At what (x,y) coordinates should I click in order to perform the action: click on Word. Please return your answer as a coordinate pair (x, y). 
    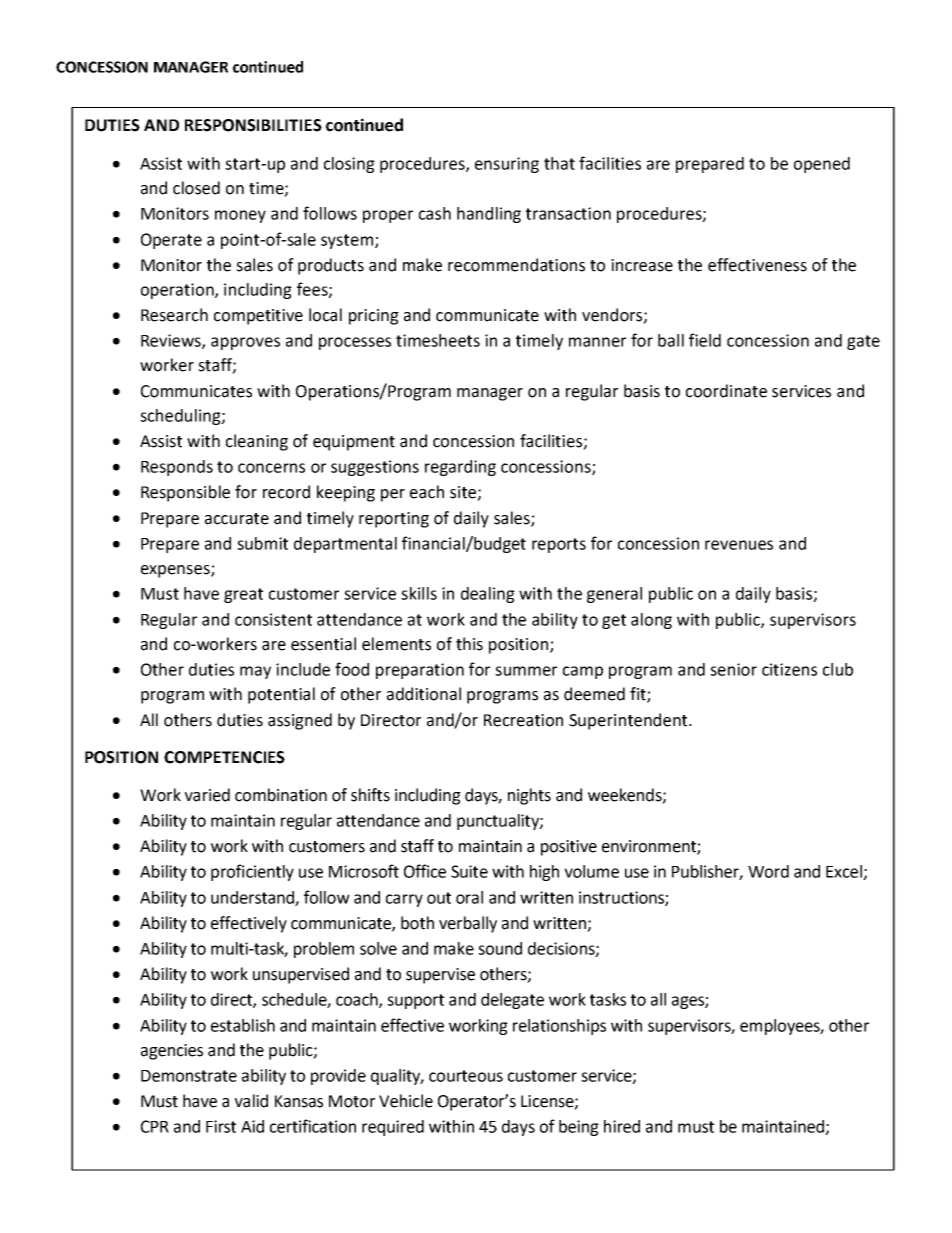
    Looking at the image, I should click on (768, 871).
